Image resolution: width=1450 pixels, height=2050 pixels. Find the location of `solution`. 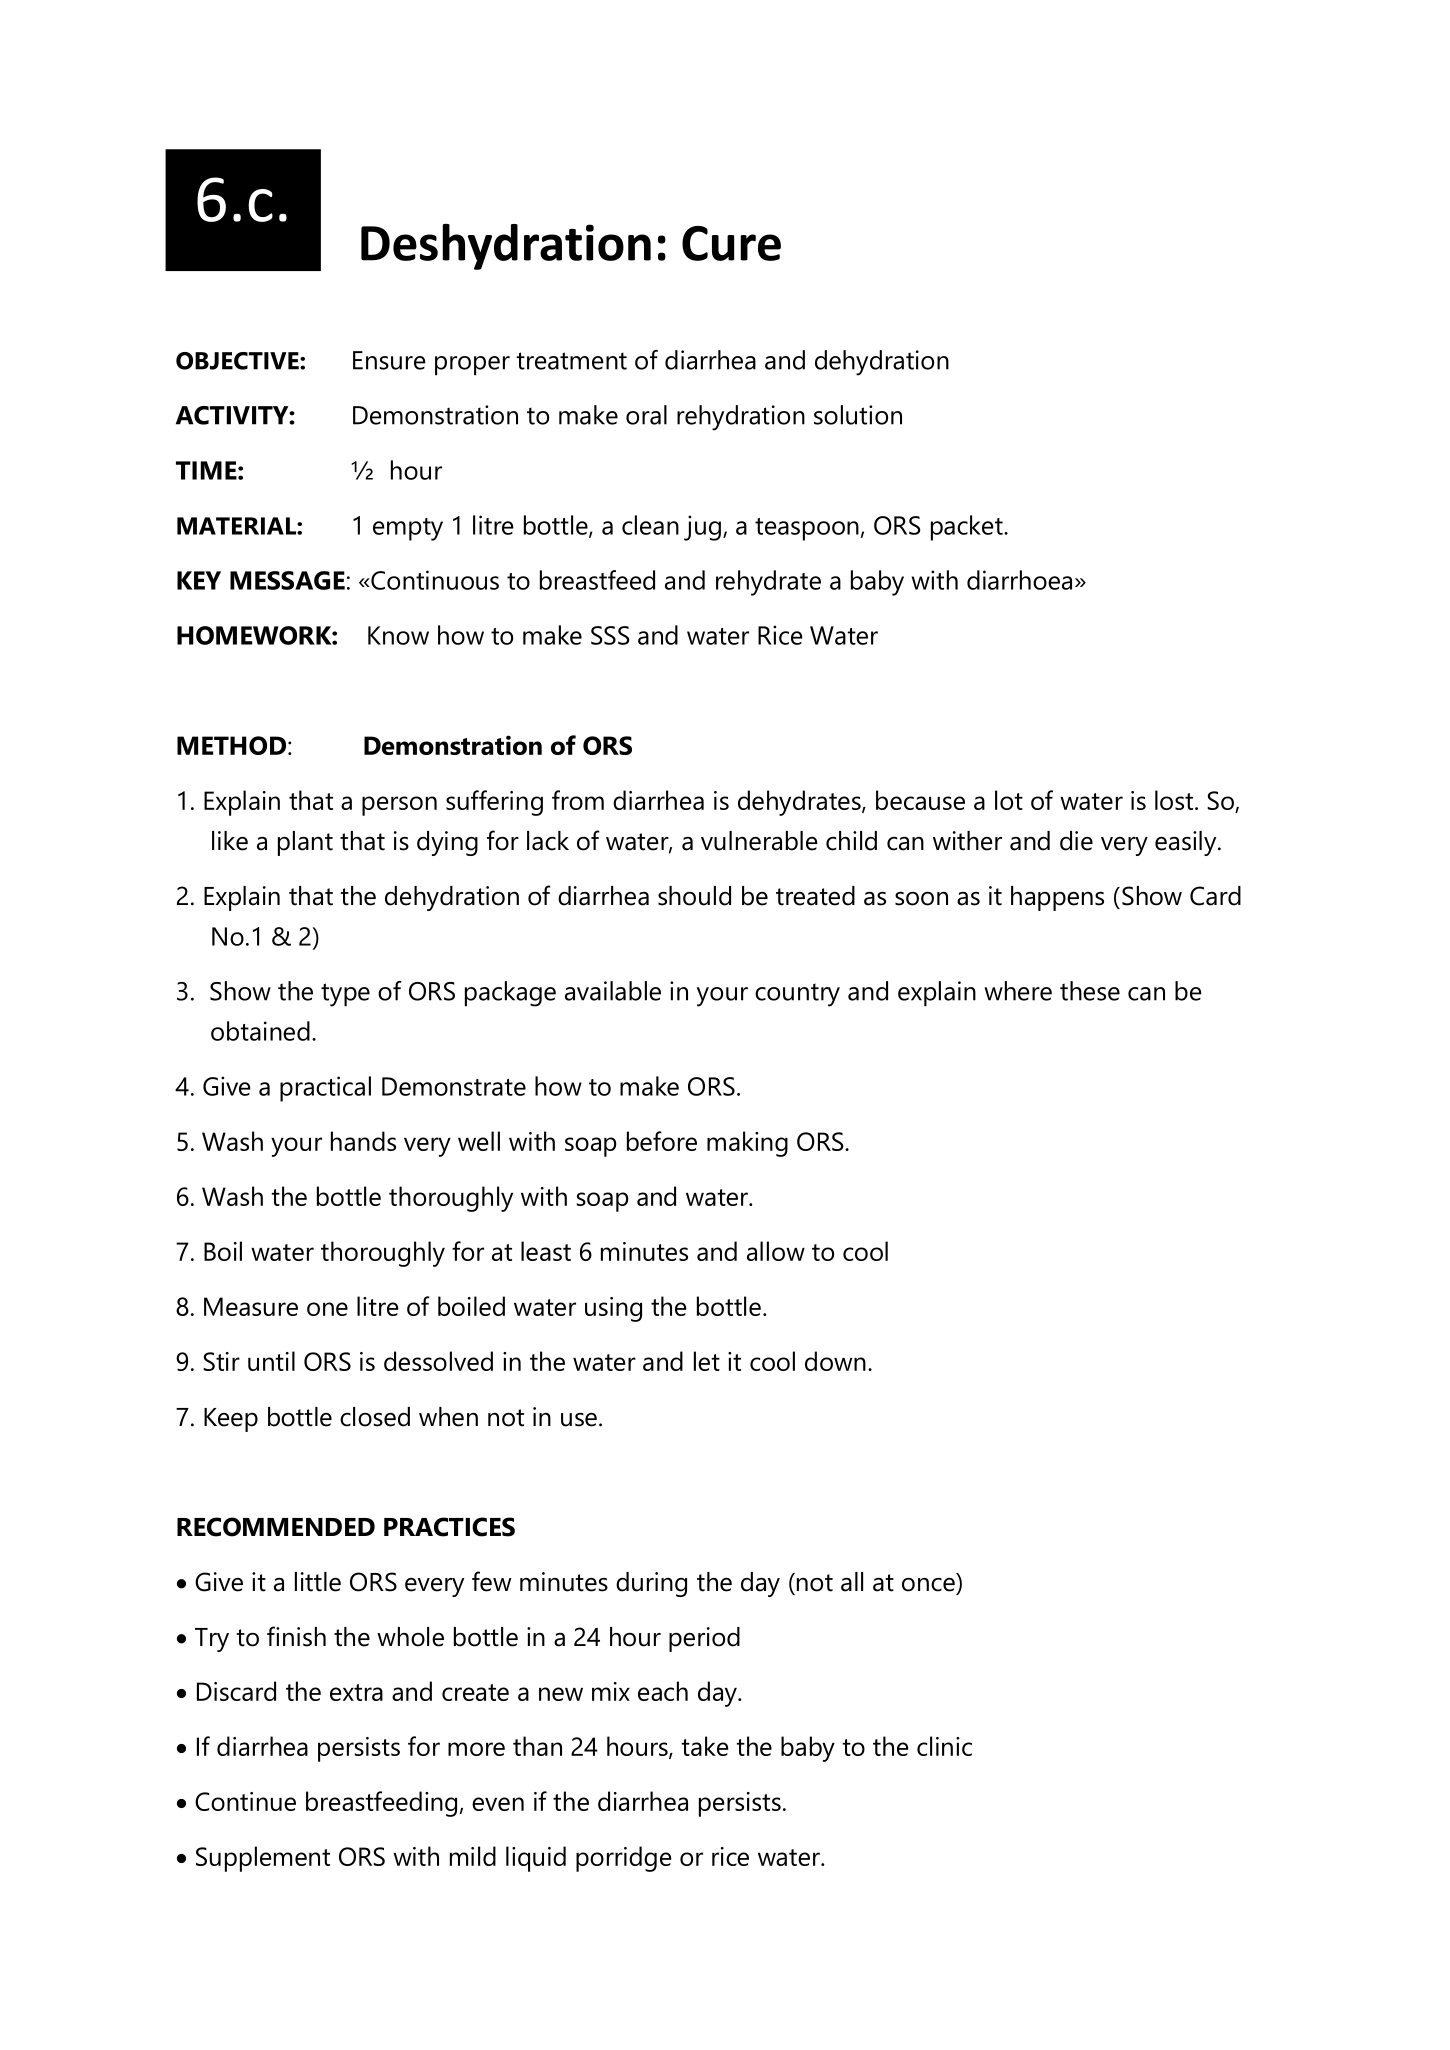

solution is located at coordinates (858, 415).
